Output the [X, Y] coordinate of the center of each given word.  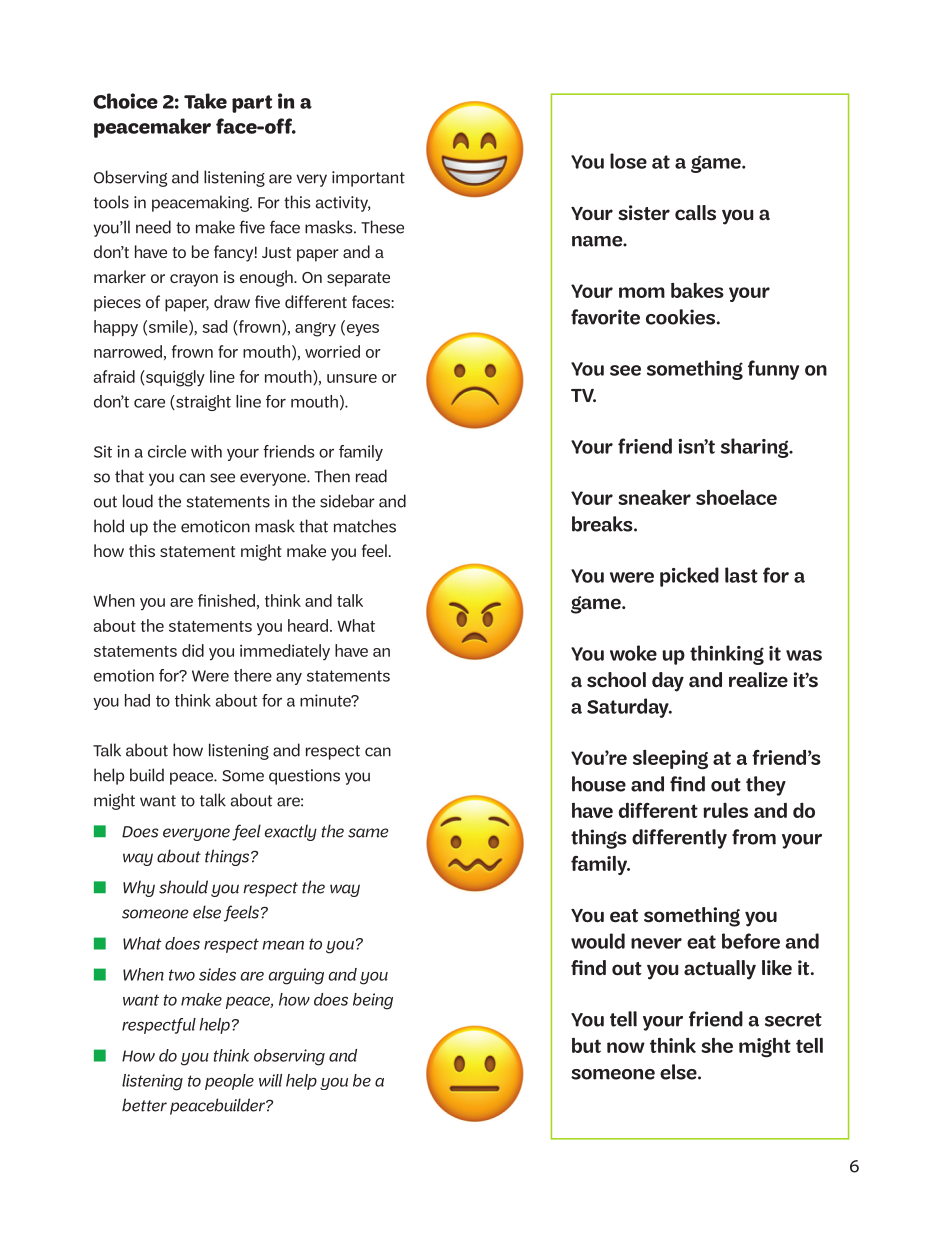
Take [205, 101]
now [626, 1047]
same [368, 833]
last [741, 575]
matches [365, 526]
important [368, 179]
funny [773, 370]
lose [628, 161]
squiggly [174, 378]
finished [226, 600]
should [183, 887]
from [754, 837]
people [229, 1082]
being [373, 1001]
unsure [352, 378]
